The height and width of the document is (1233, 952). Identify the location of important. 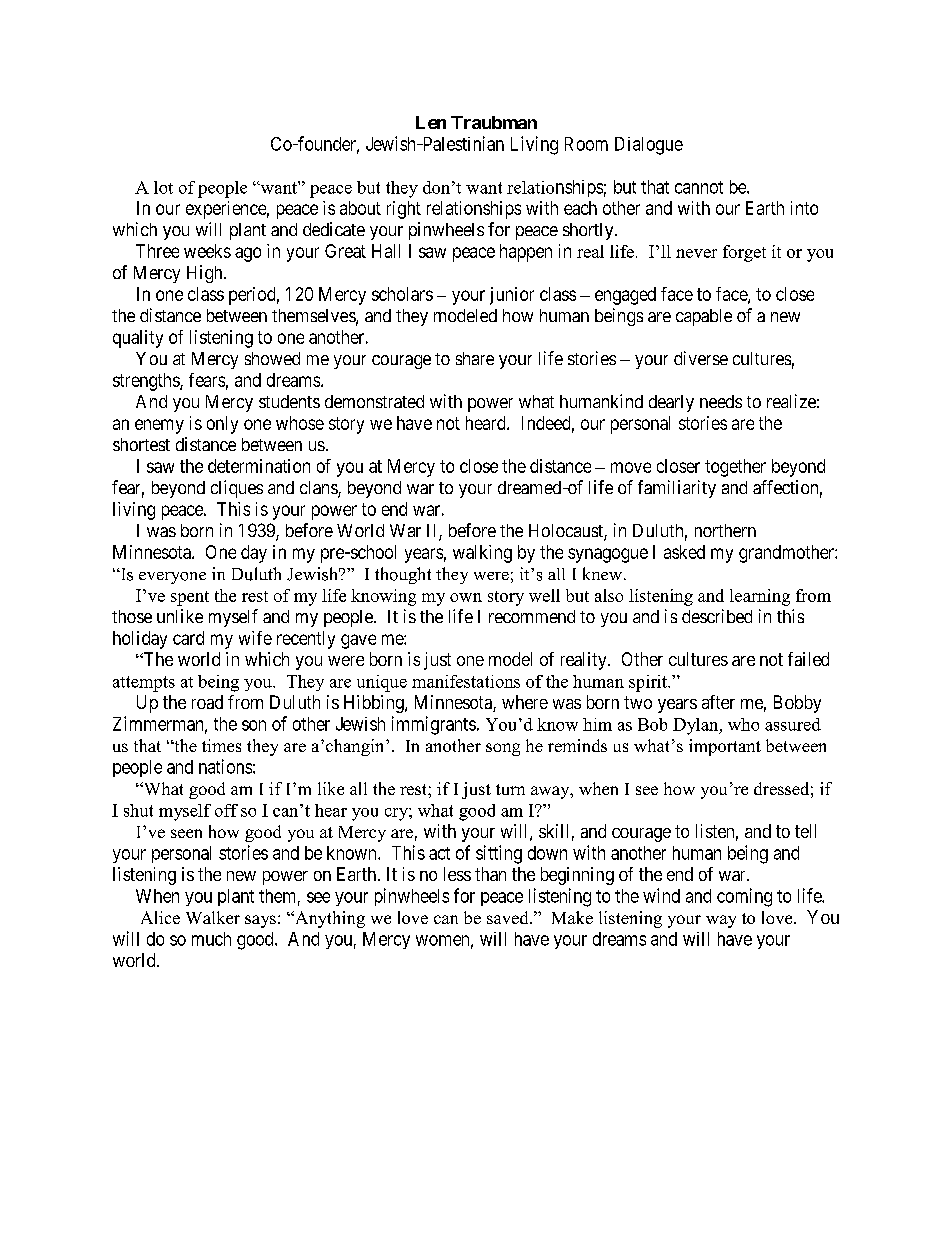
(725, 747).
